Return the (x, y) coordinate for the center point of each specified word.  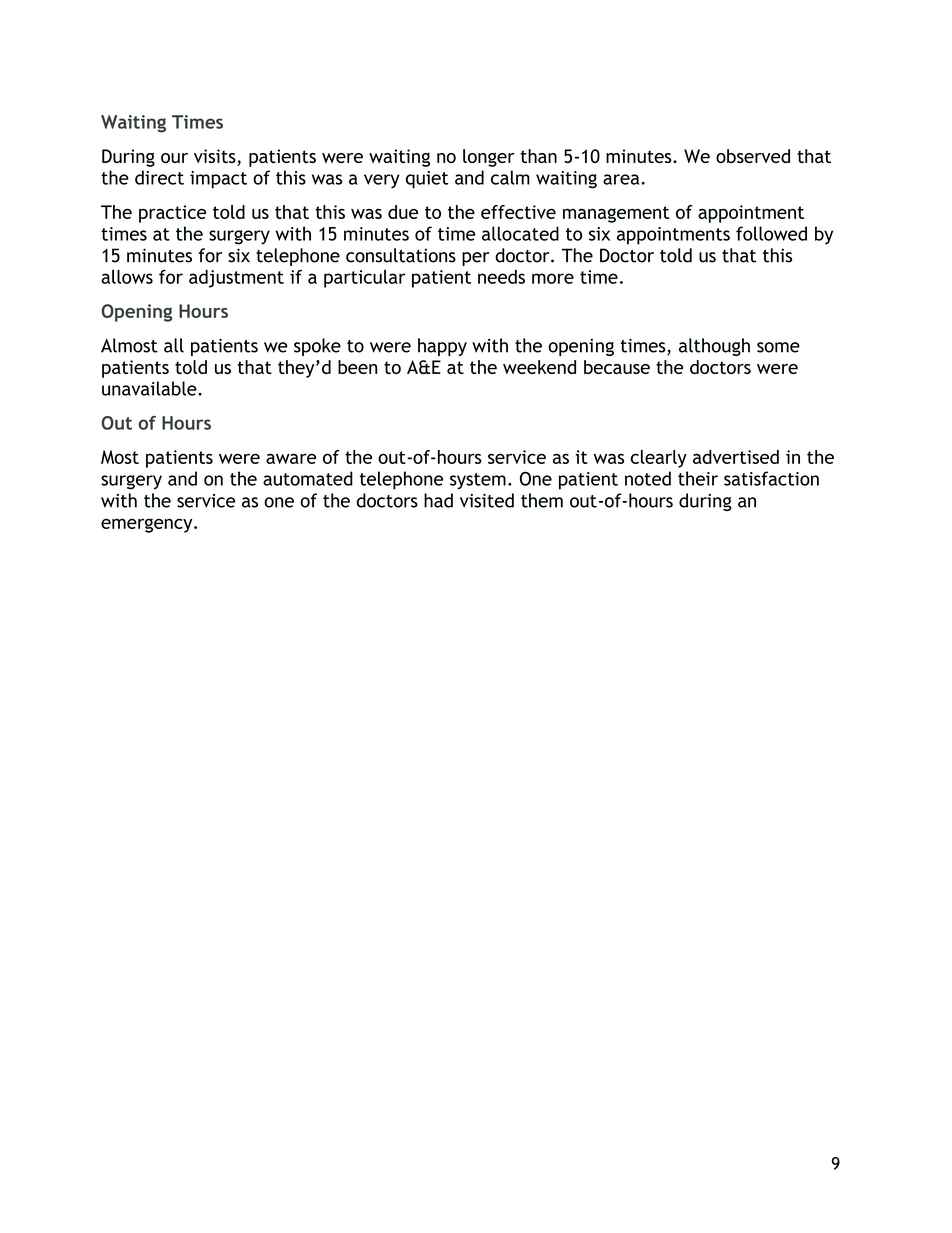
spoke (317, 347)
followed (771, 233)
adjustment (236, 278)
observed (753, 156)
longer (489, 158)
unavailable (150, 388)
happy (442, 347)
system (478, 481)
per (476, 259)
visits (216, 157)
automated (308, 478)
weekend (539, 367)
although (714, 347)
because (617, 367)
